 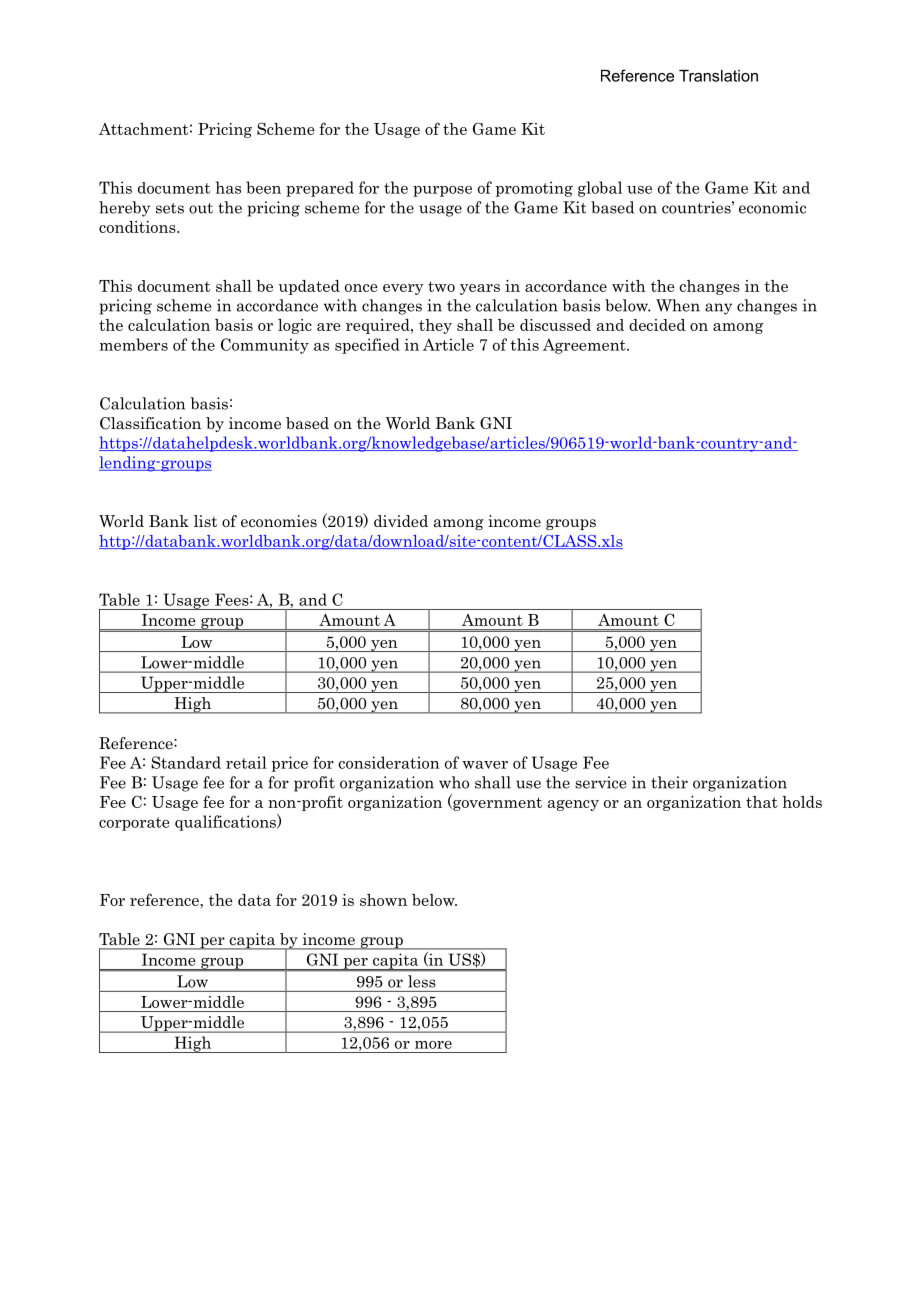 I want to click on they, so click(x=435, y=326).
